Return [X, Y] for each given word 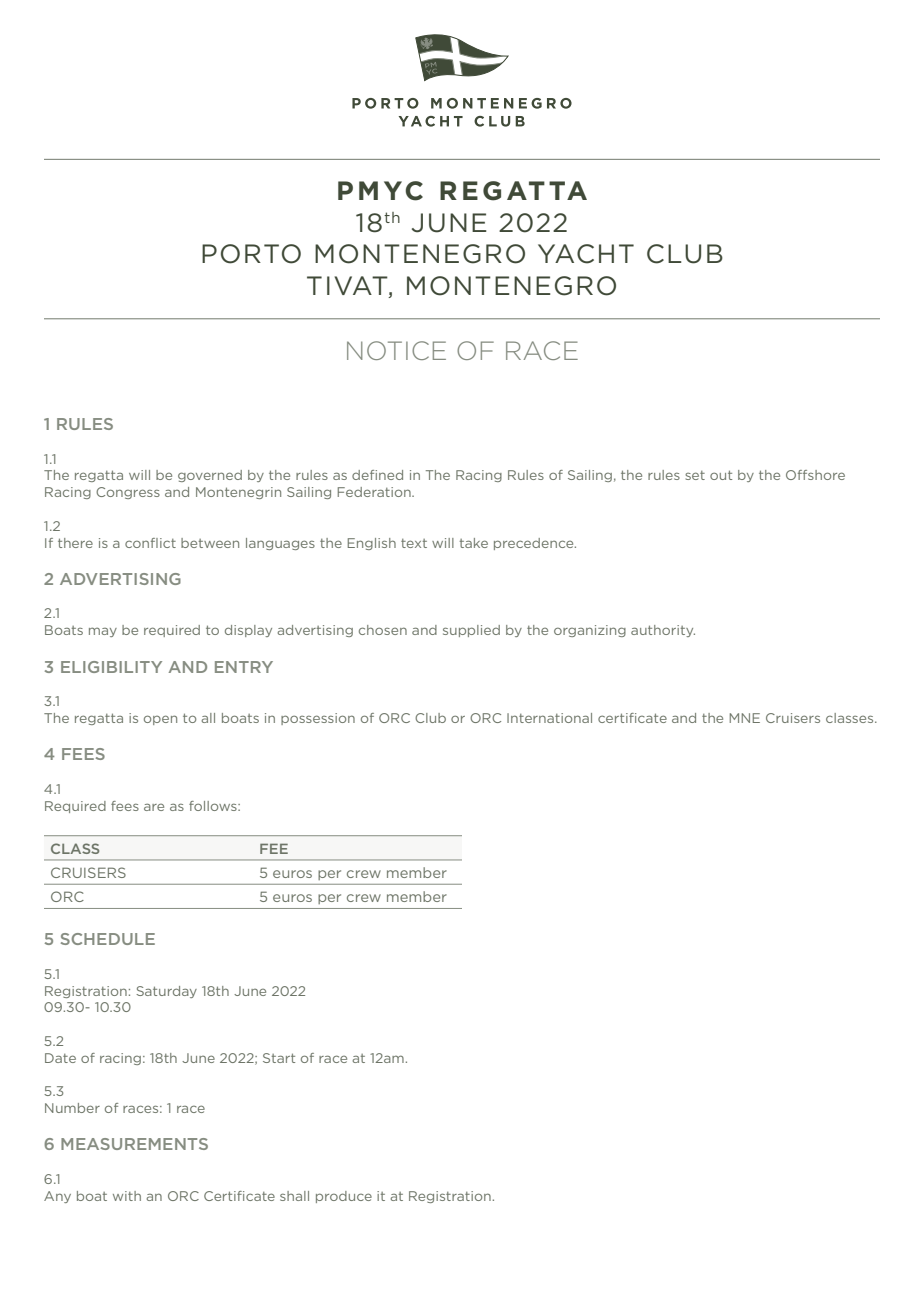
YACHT [586, 254]
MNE [745, 718]
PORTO [251, 254]
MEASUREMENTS [134, 1144]
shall [294, 1196]
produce [344, 1197]
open [160, 720]
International [549, 718]
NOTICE [396, 350]
